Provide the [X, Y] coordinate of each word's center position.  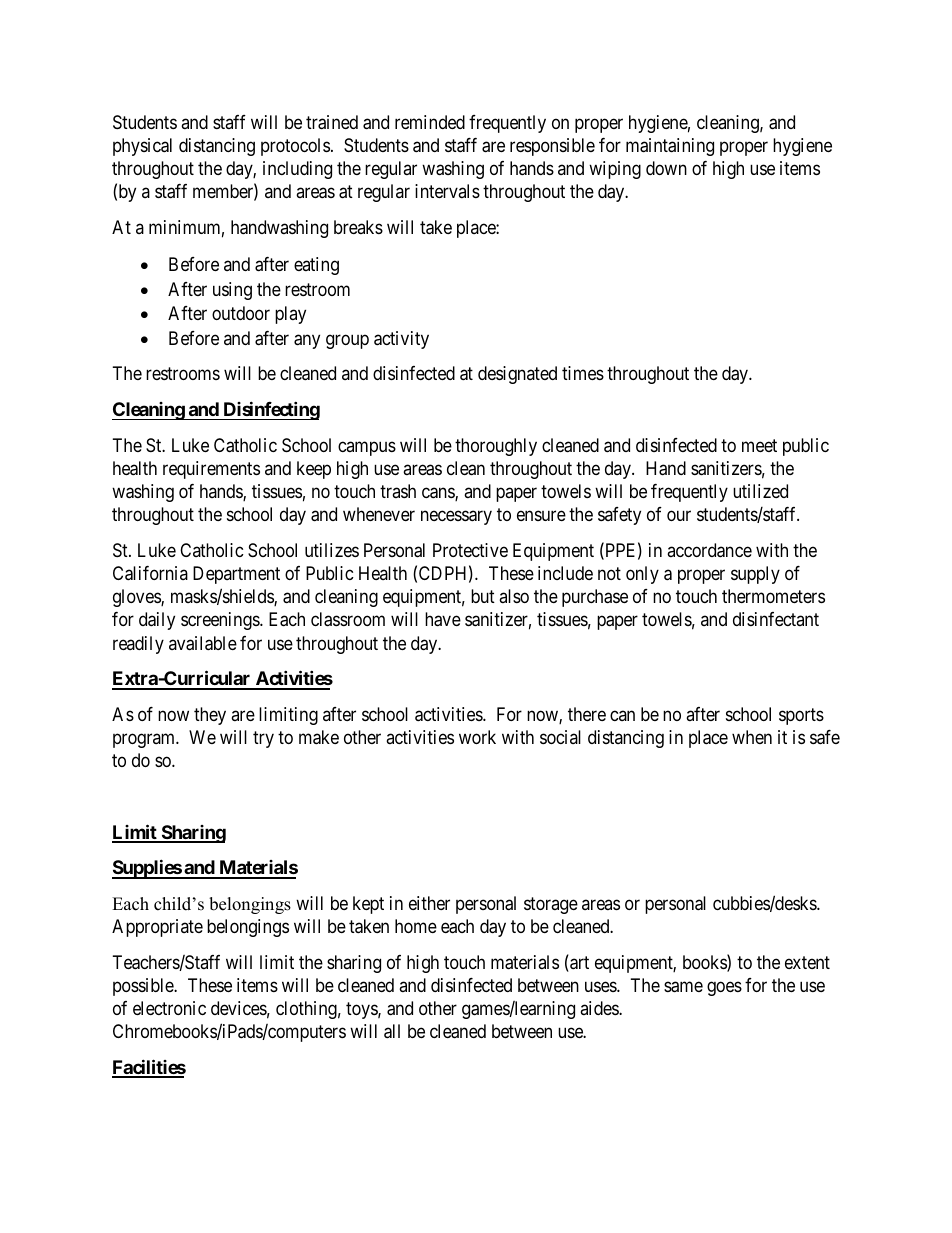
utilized [760, 491]
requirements [211, 470]
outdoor [241, 313]
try [263, 739]
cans [439, 494]
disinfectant [776, 619]
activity [401, 340]
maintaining [670, 147]
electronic [169, 1008]
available [203, 643]
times [583, 373]
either [429, 903]
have [443, 619]
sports [801, 716]
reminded [430, 122]
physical [142, 147]
